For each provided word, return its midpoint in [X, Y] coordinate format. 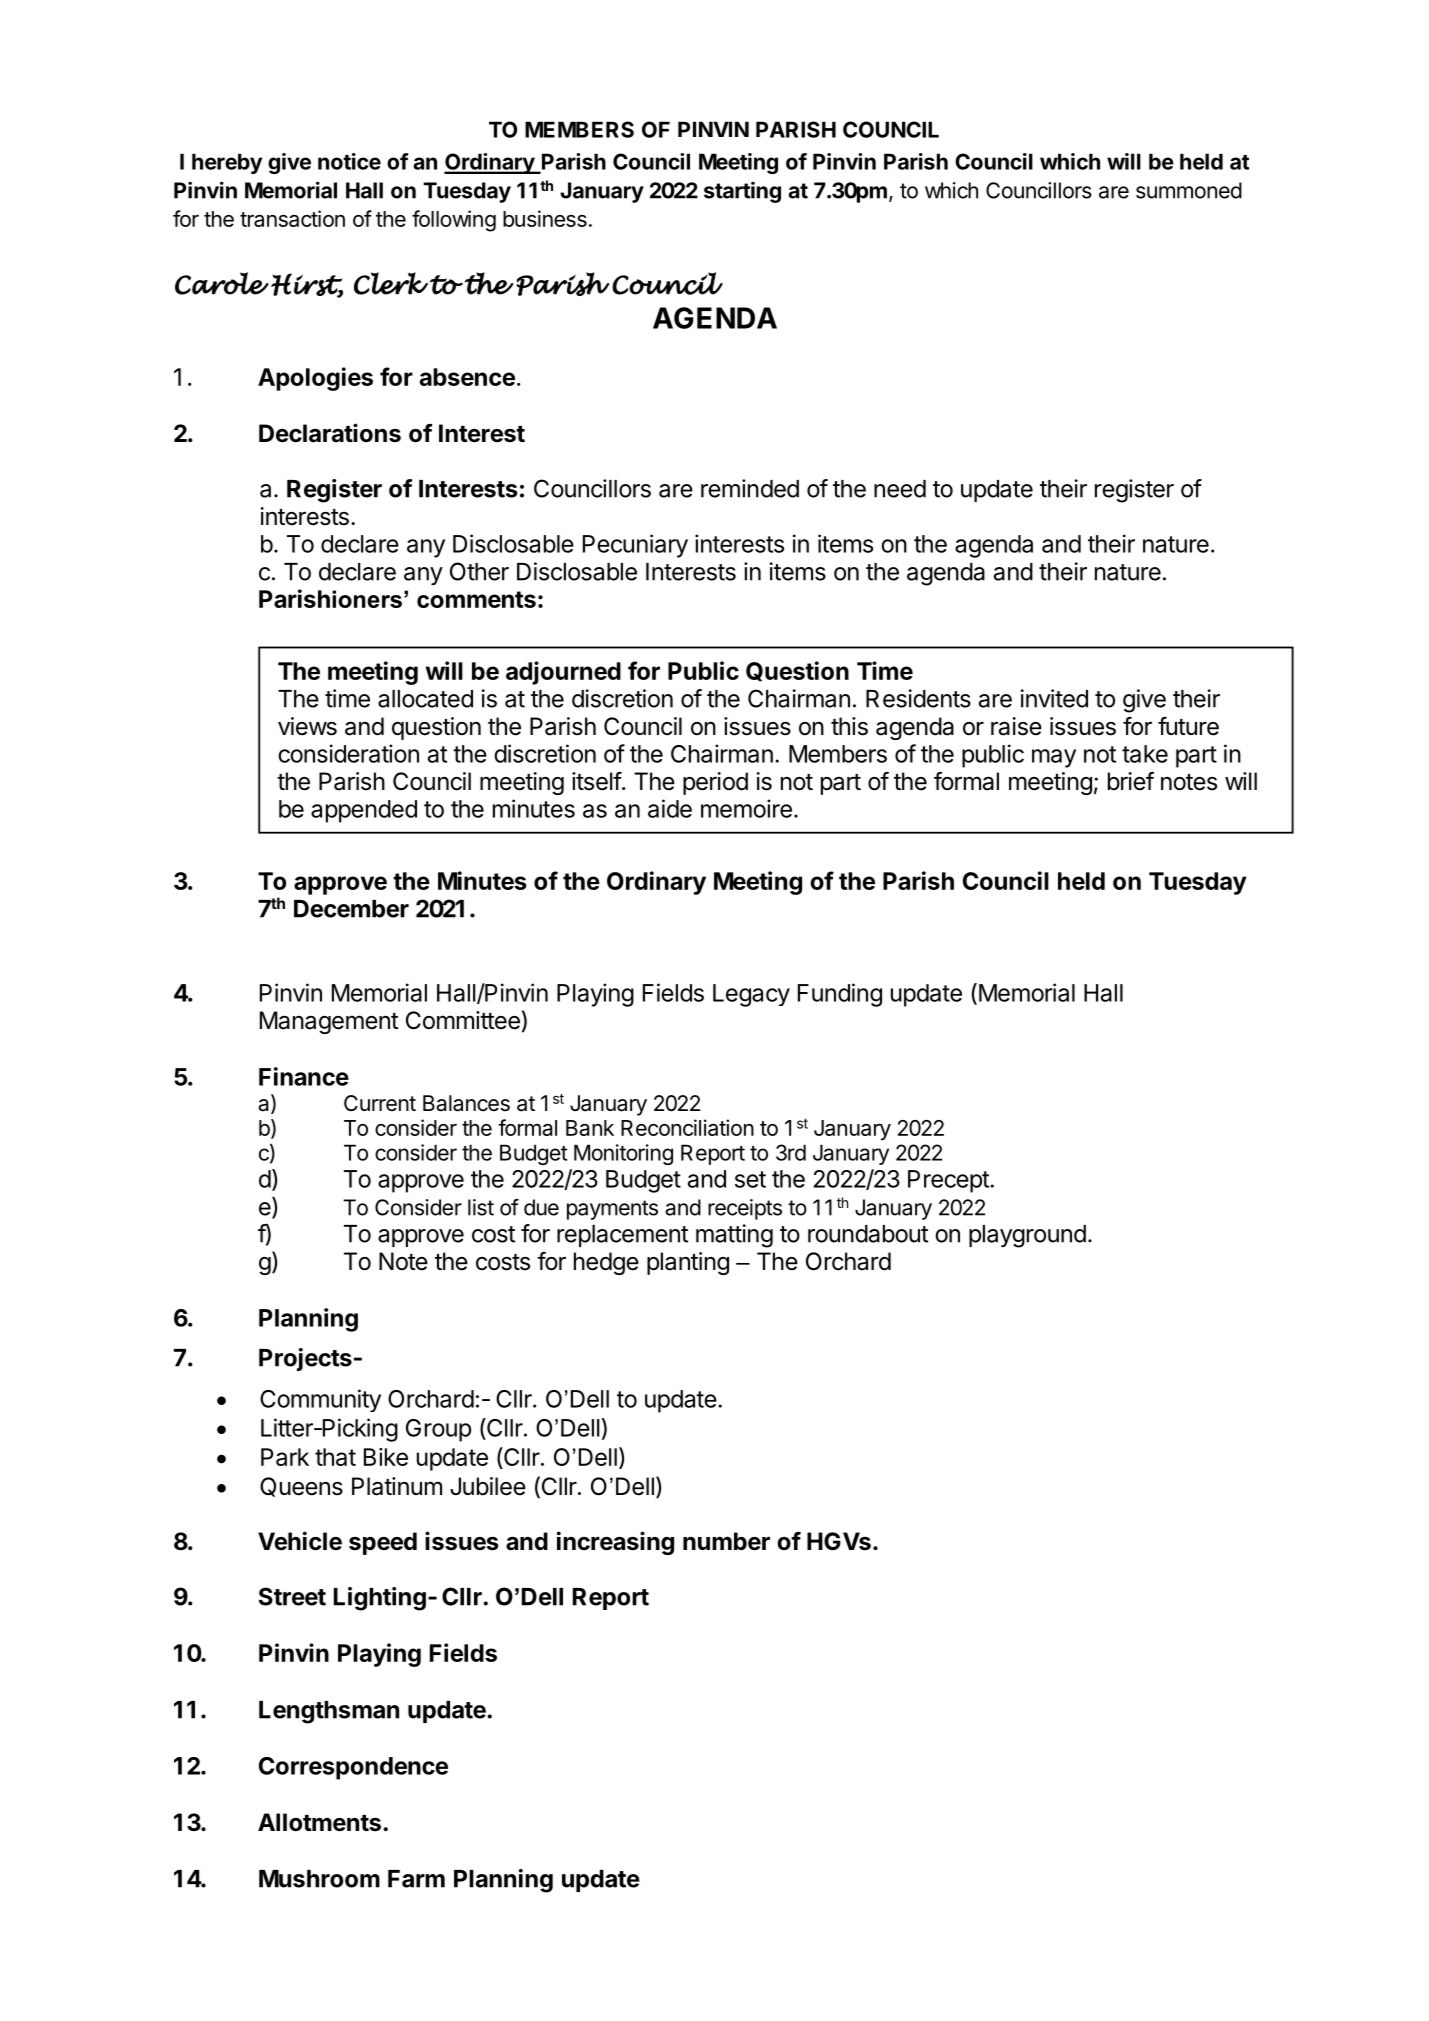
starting [742, 192]
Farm [416, 1879]
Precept [949, 1181]
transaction [292, 218]
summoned [1189, 190]
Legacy [751, 995]
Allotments [319, 1822]
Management [329, 1022]
